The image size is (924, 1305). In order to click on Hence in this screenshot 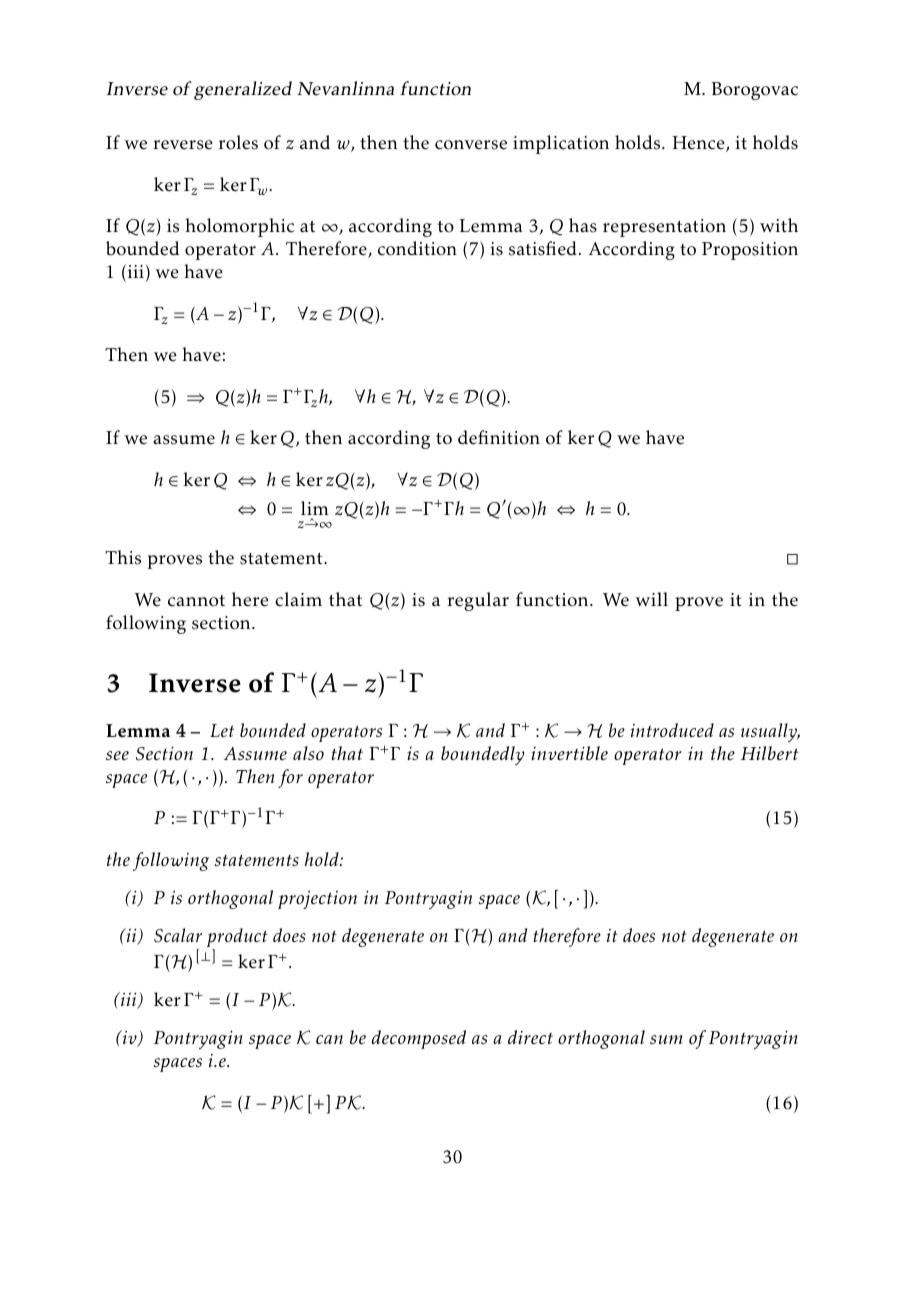, I will do `click(699, 144)`.
